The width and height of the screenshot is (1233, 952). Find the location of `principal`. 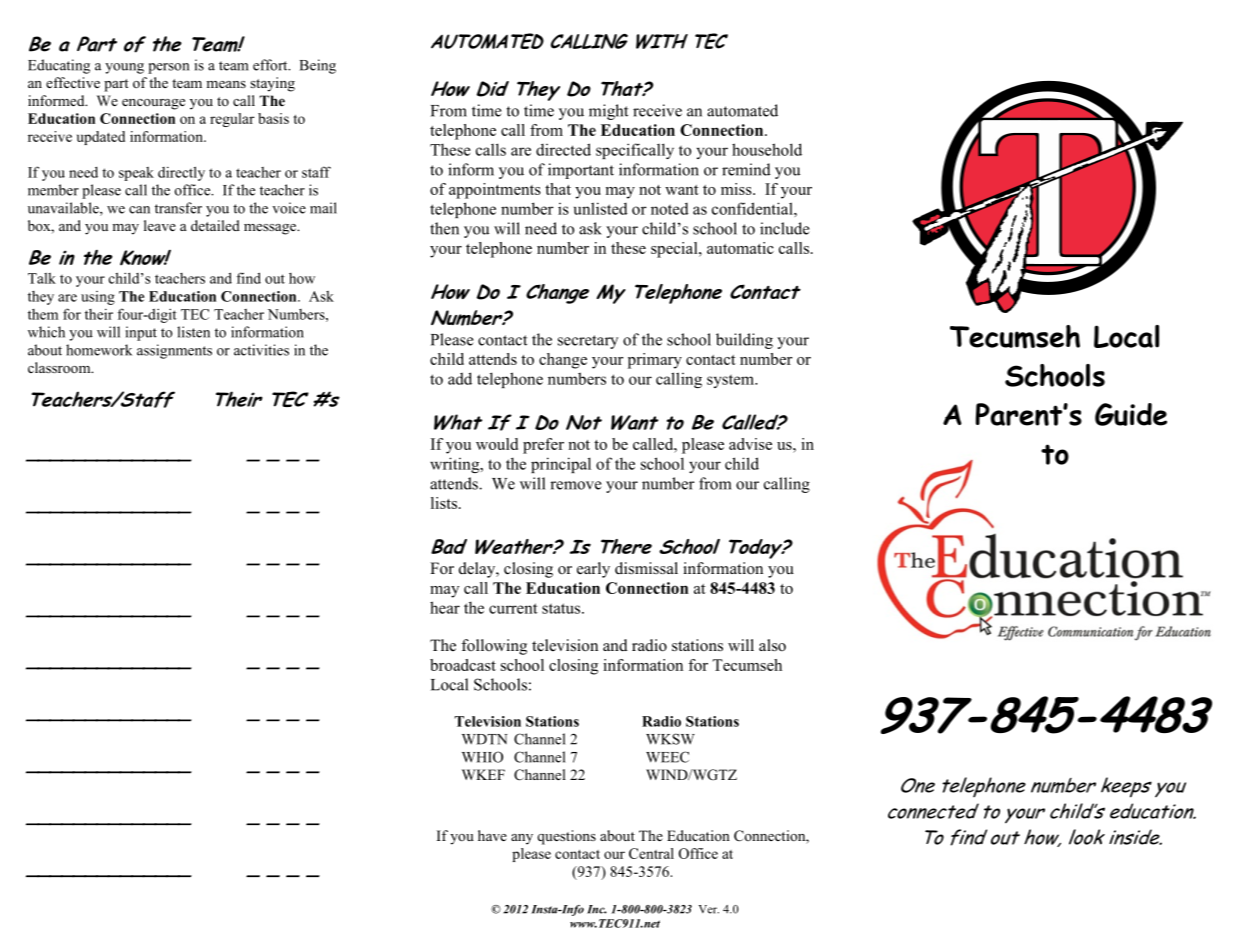

principal is located at coordinates (561, 465).
